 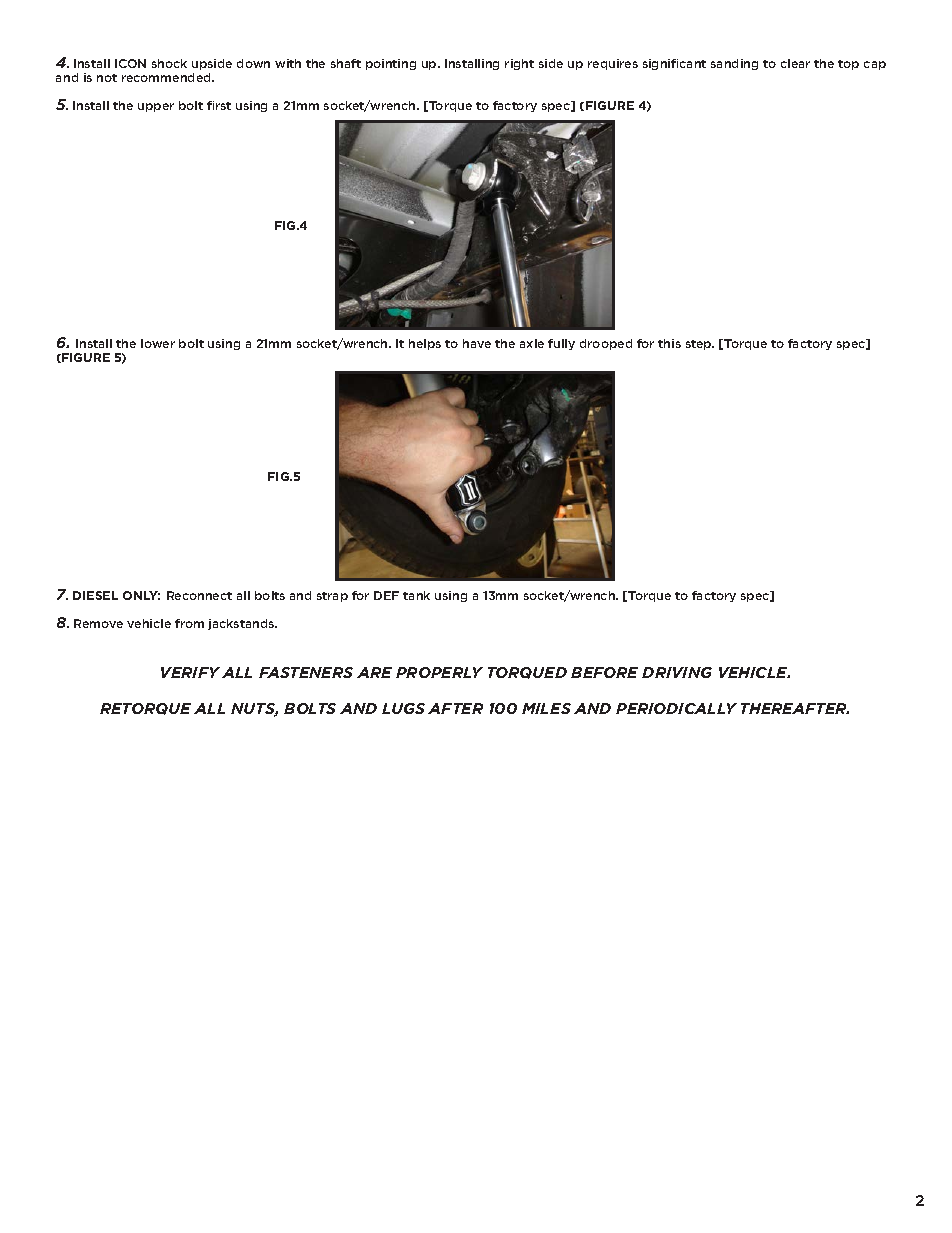 What do you see at coordinates (734, 64) in the screenshot?
I see `sanding` at bounding box center [734, 64].
